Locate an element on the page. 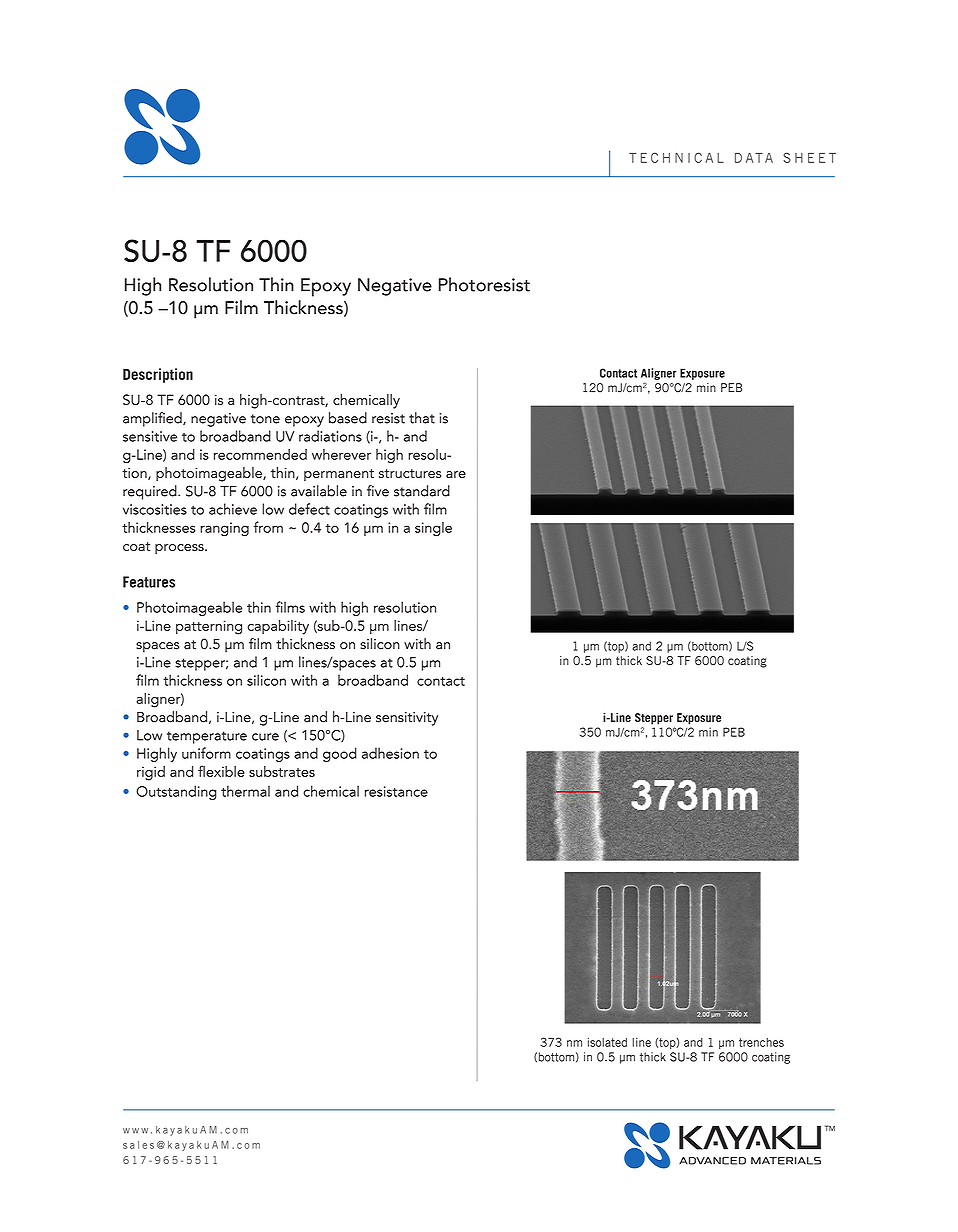  isolated is located at coordinates (607, 1042).
